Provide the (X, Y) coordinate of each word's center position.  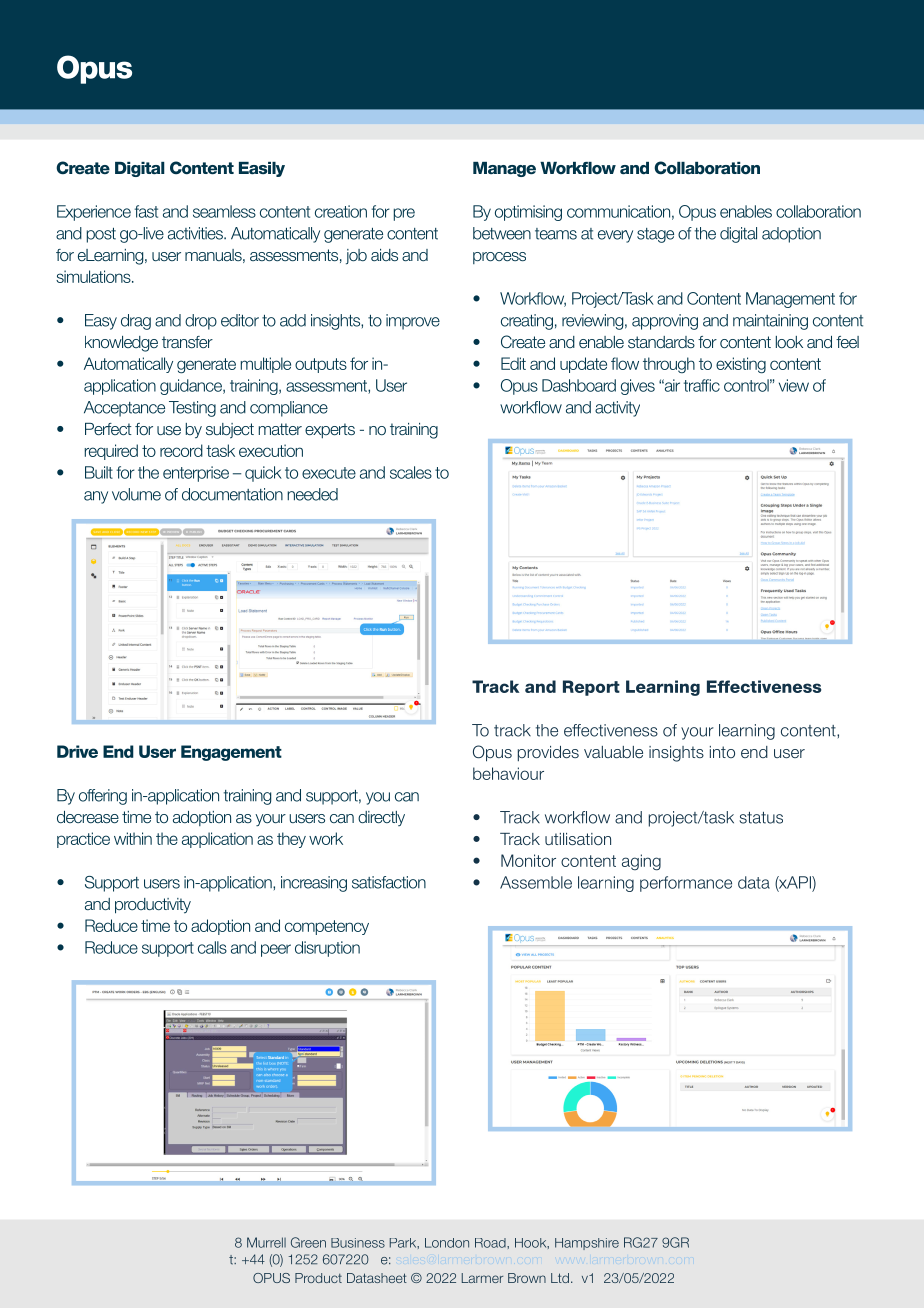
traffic (702, 385)
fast (146, 211)
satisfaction (389, 882)
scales (411, 472)
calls (212, 947)
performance (686, 884)
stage (655, 235)
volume (136, 494)
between (502, 233)
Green (308, 1242)
